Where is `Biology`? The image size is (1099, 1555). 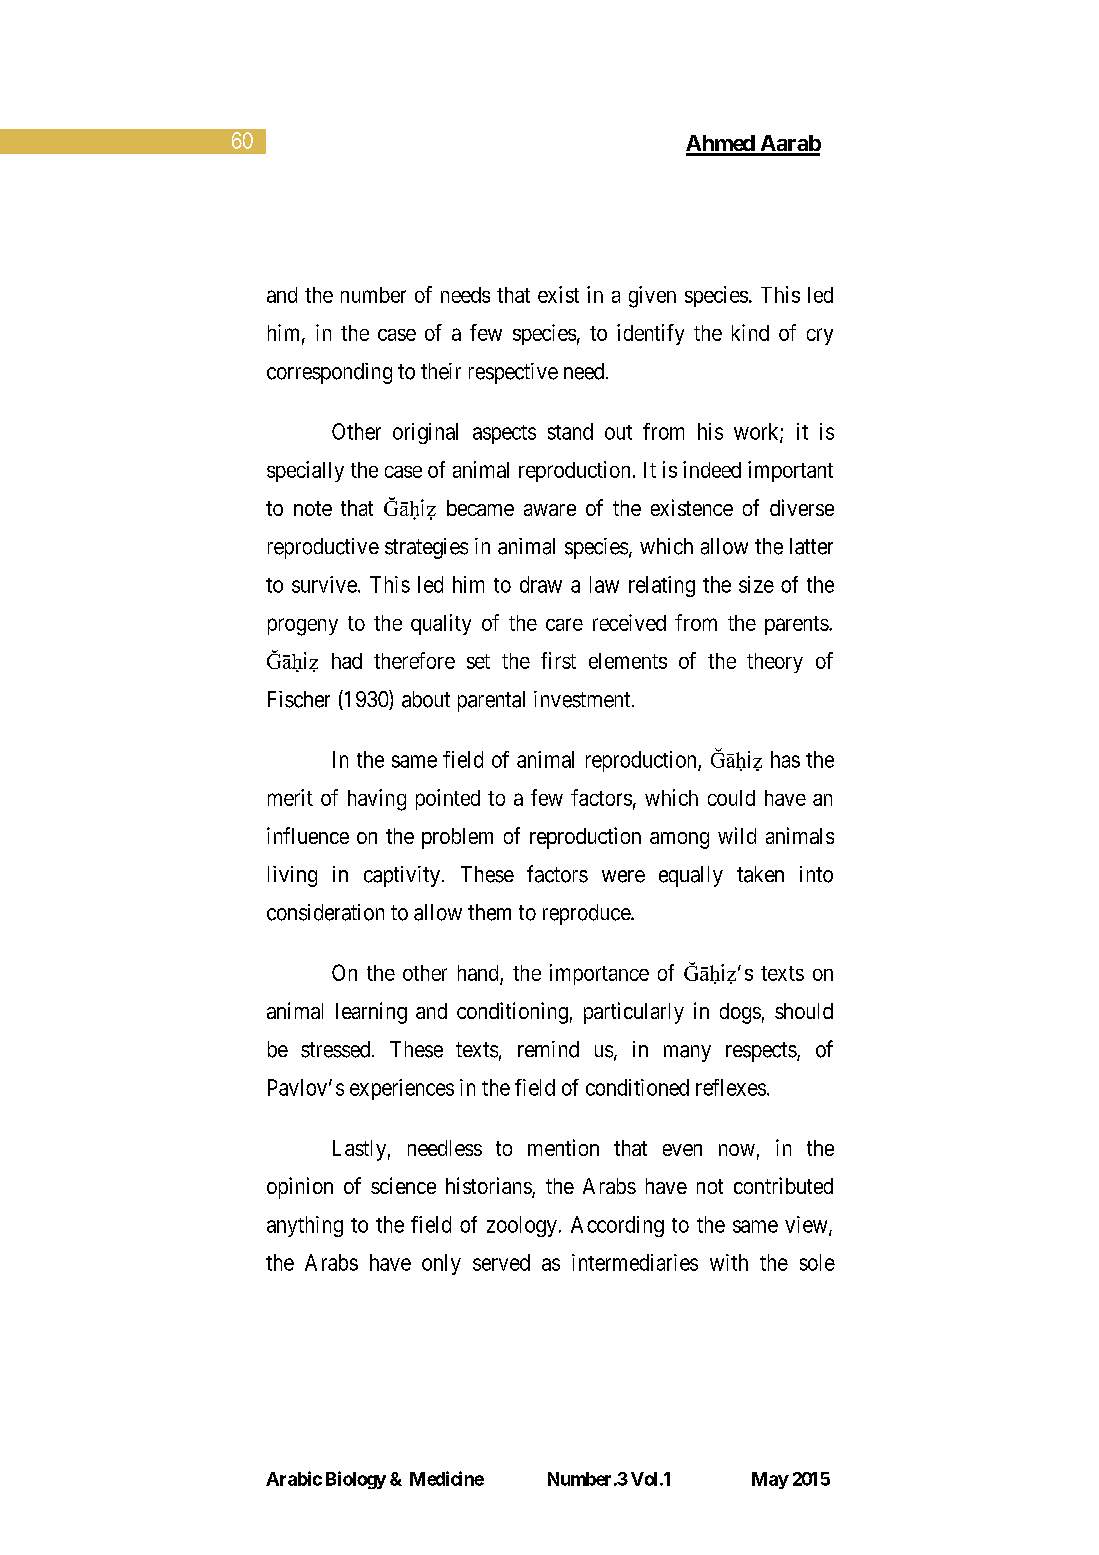
Biology is located at coordinates (356, 1480).
